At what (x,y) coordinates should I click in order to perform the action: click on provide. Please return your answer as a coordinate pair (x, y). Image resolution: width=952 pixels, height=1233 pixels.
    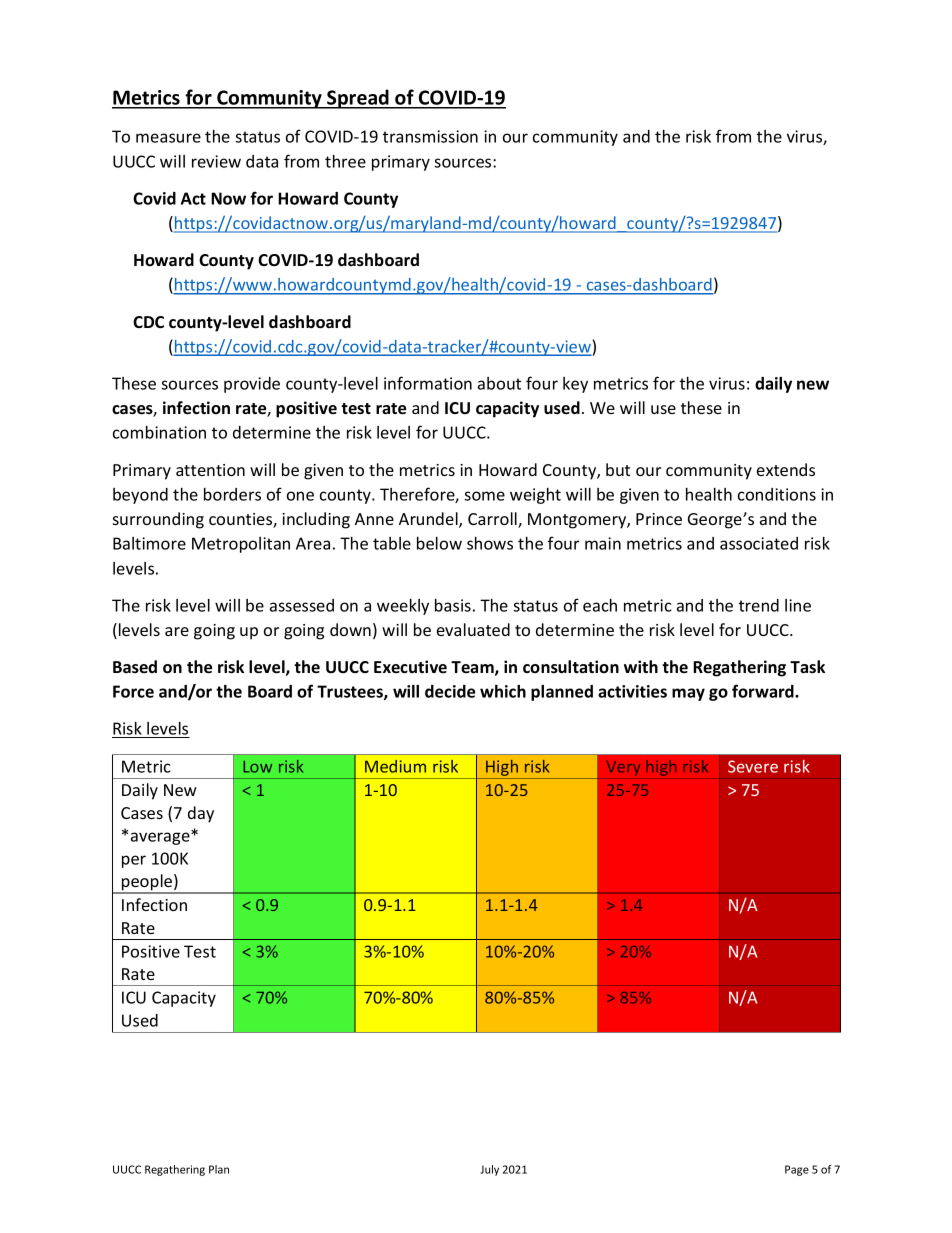
    Looking at the image, I should click on (252, 385).
